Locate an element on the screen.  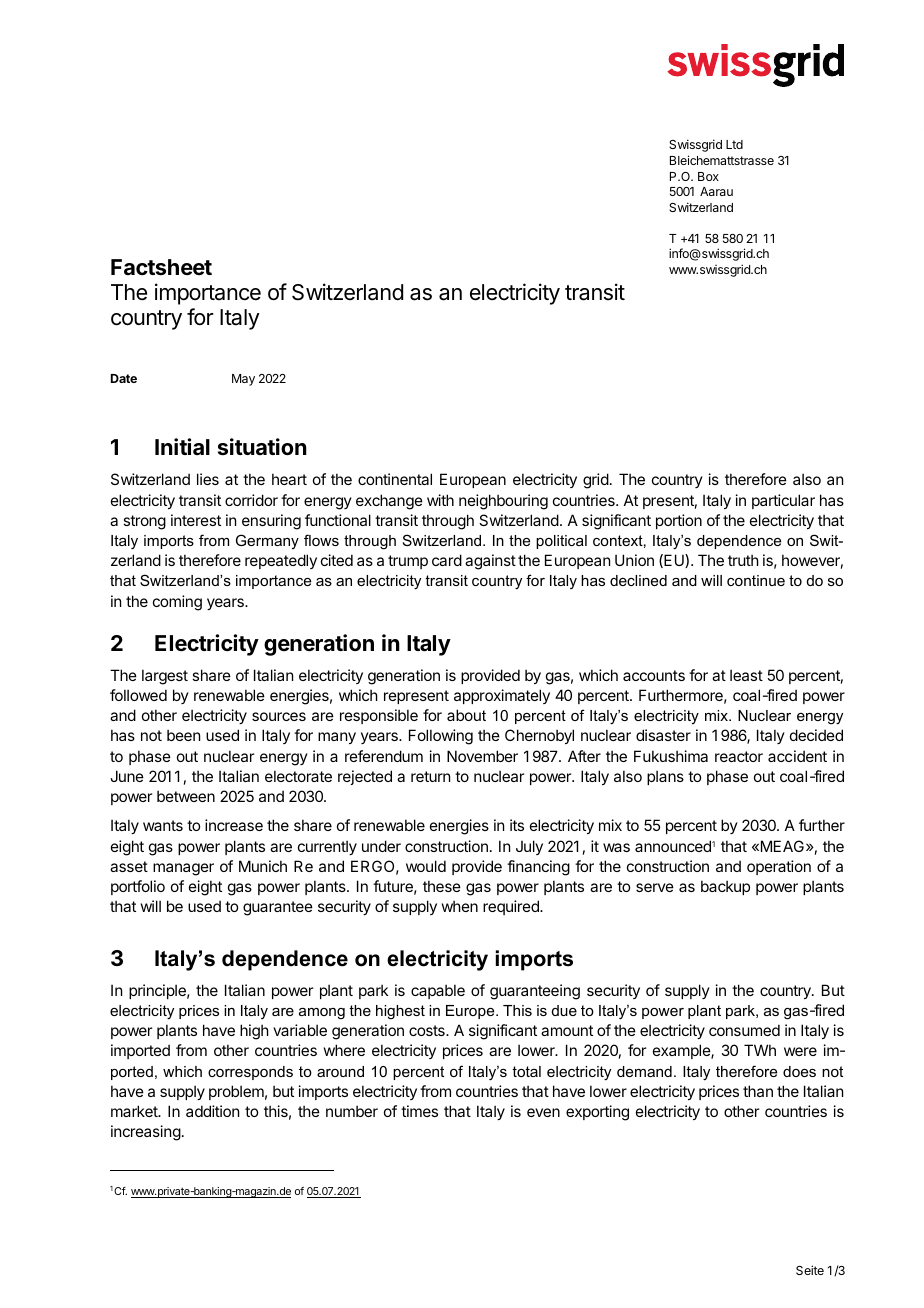
increasing is located at coordinates (146, 1133).
